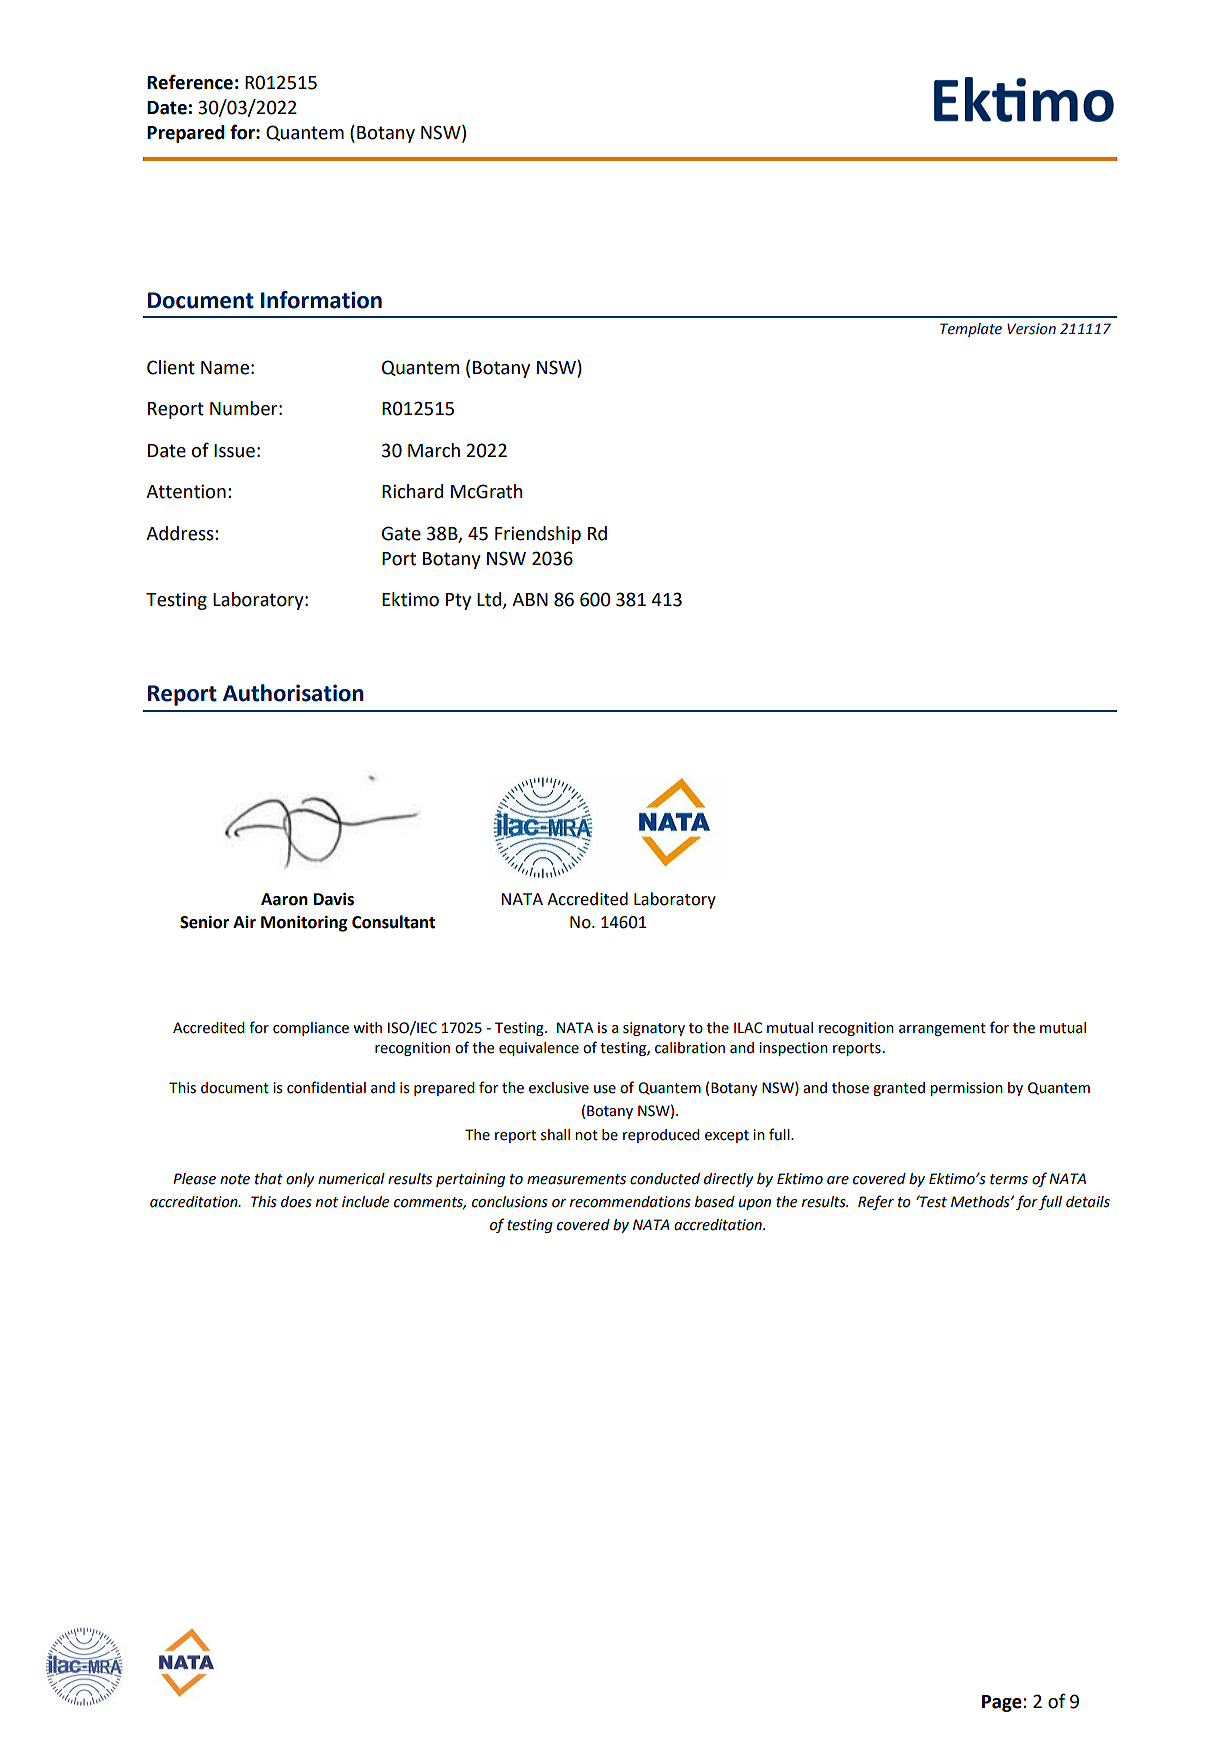 The image size is (1231, 1741). Describe the element at coordinates (311, 1029) in the screenshot. I see `compliance` at that location.
